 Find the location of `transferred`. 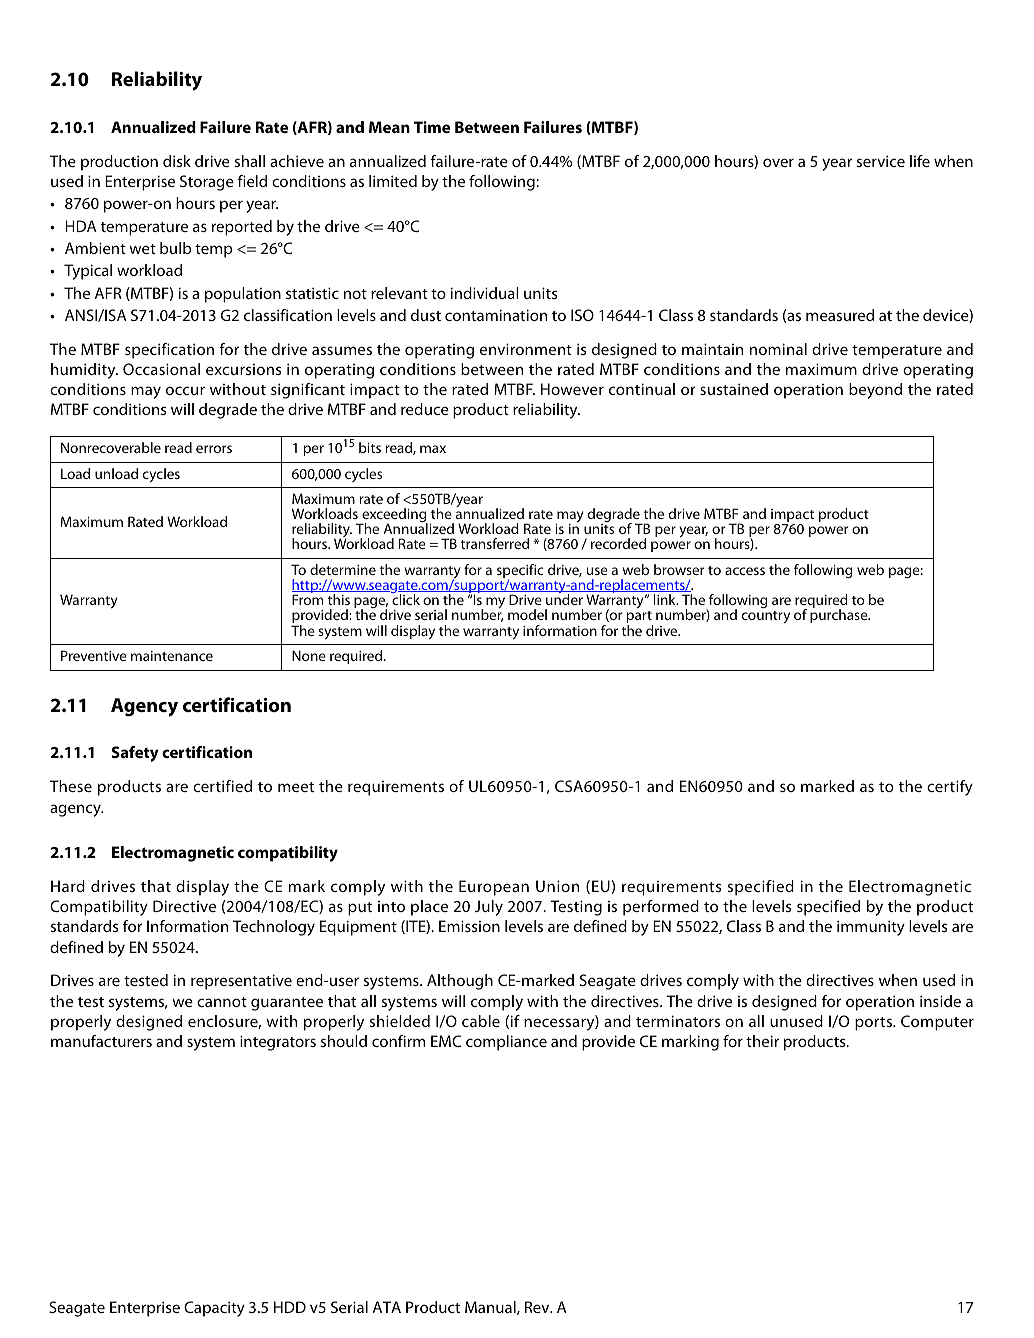

transferred is located at coordinates (495, 543).
